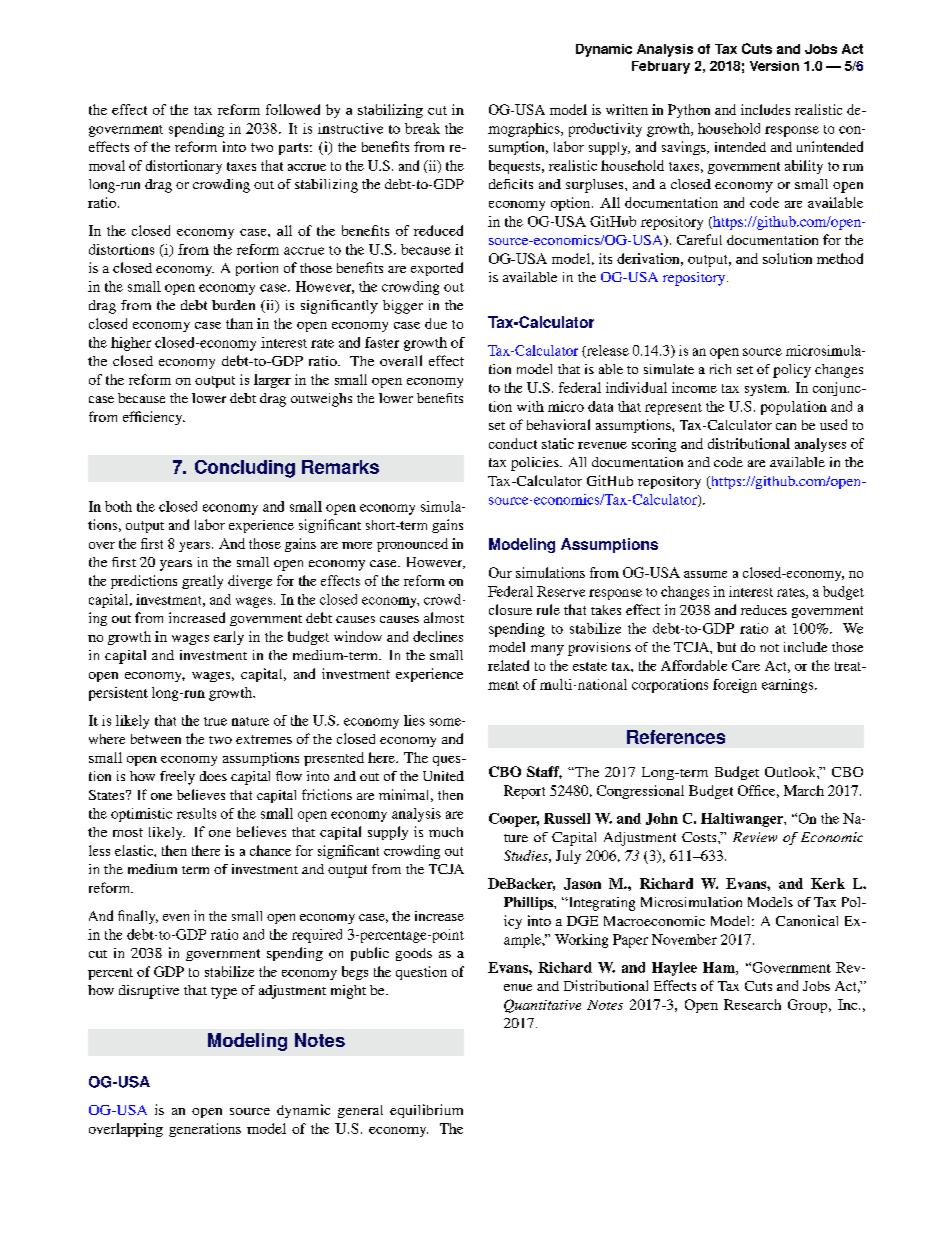  Describe the element at coordinates (293, 109) in the screenshot. I see `followed` at that location.
